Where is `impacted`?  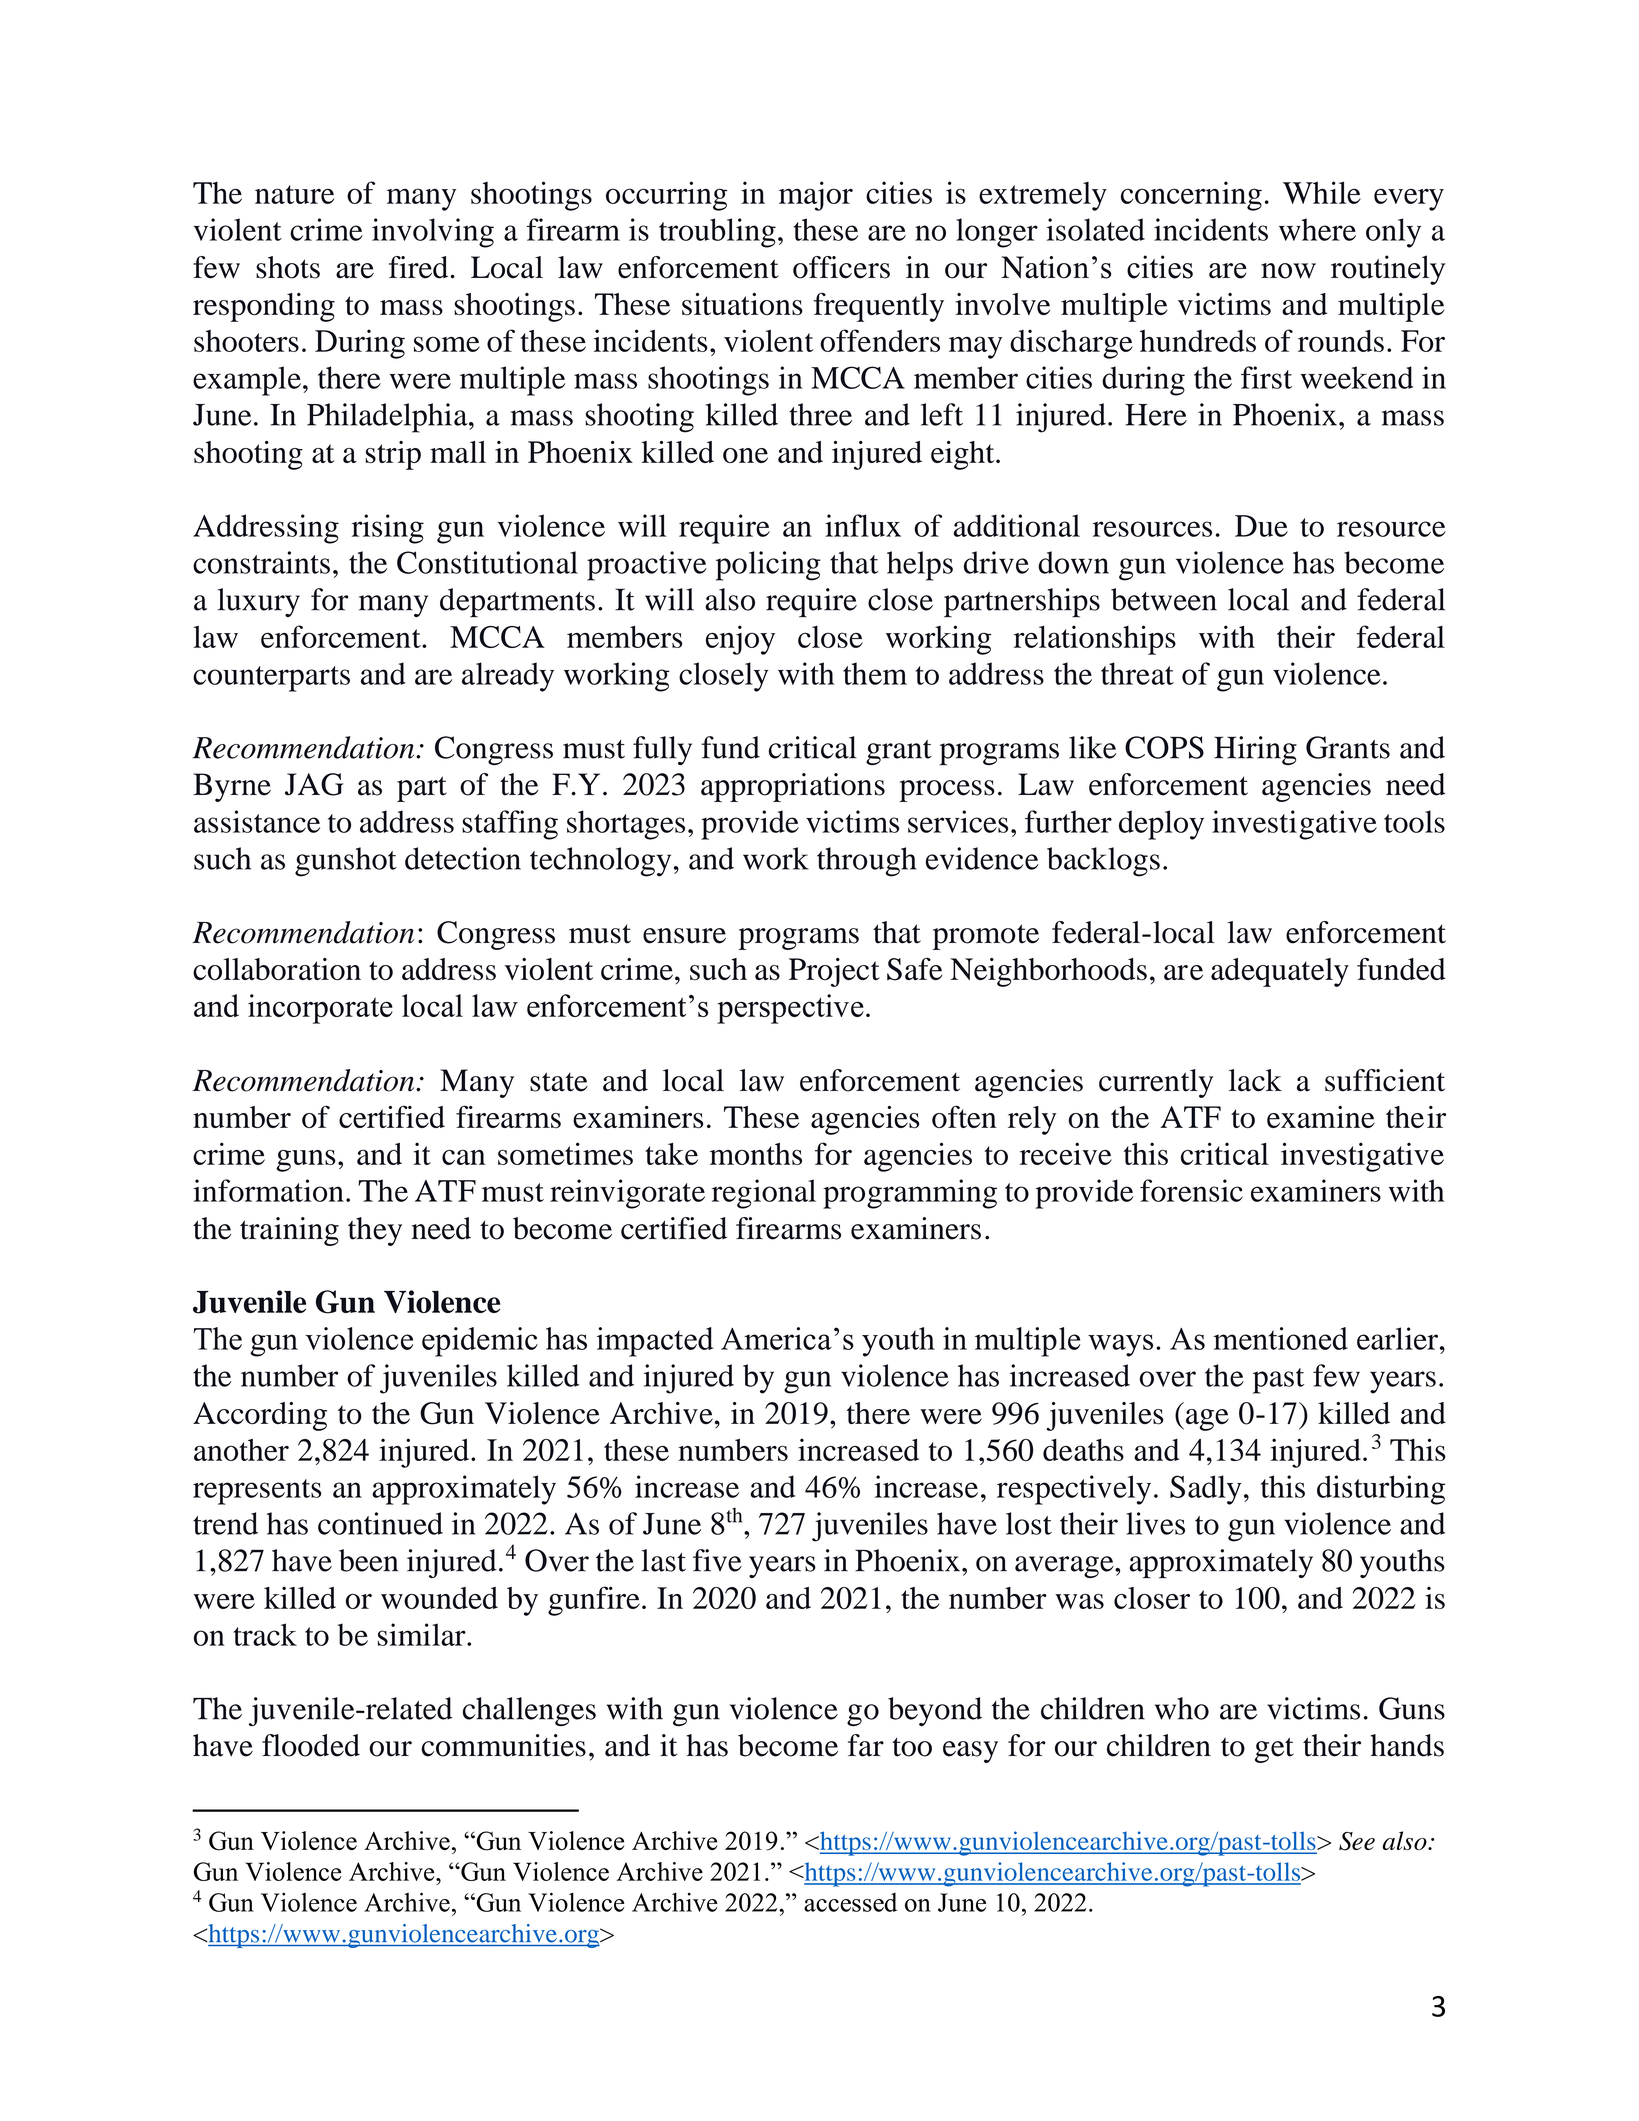
impacted is located at coordinates (655, 1342).
